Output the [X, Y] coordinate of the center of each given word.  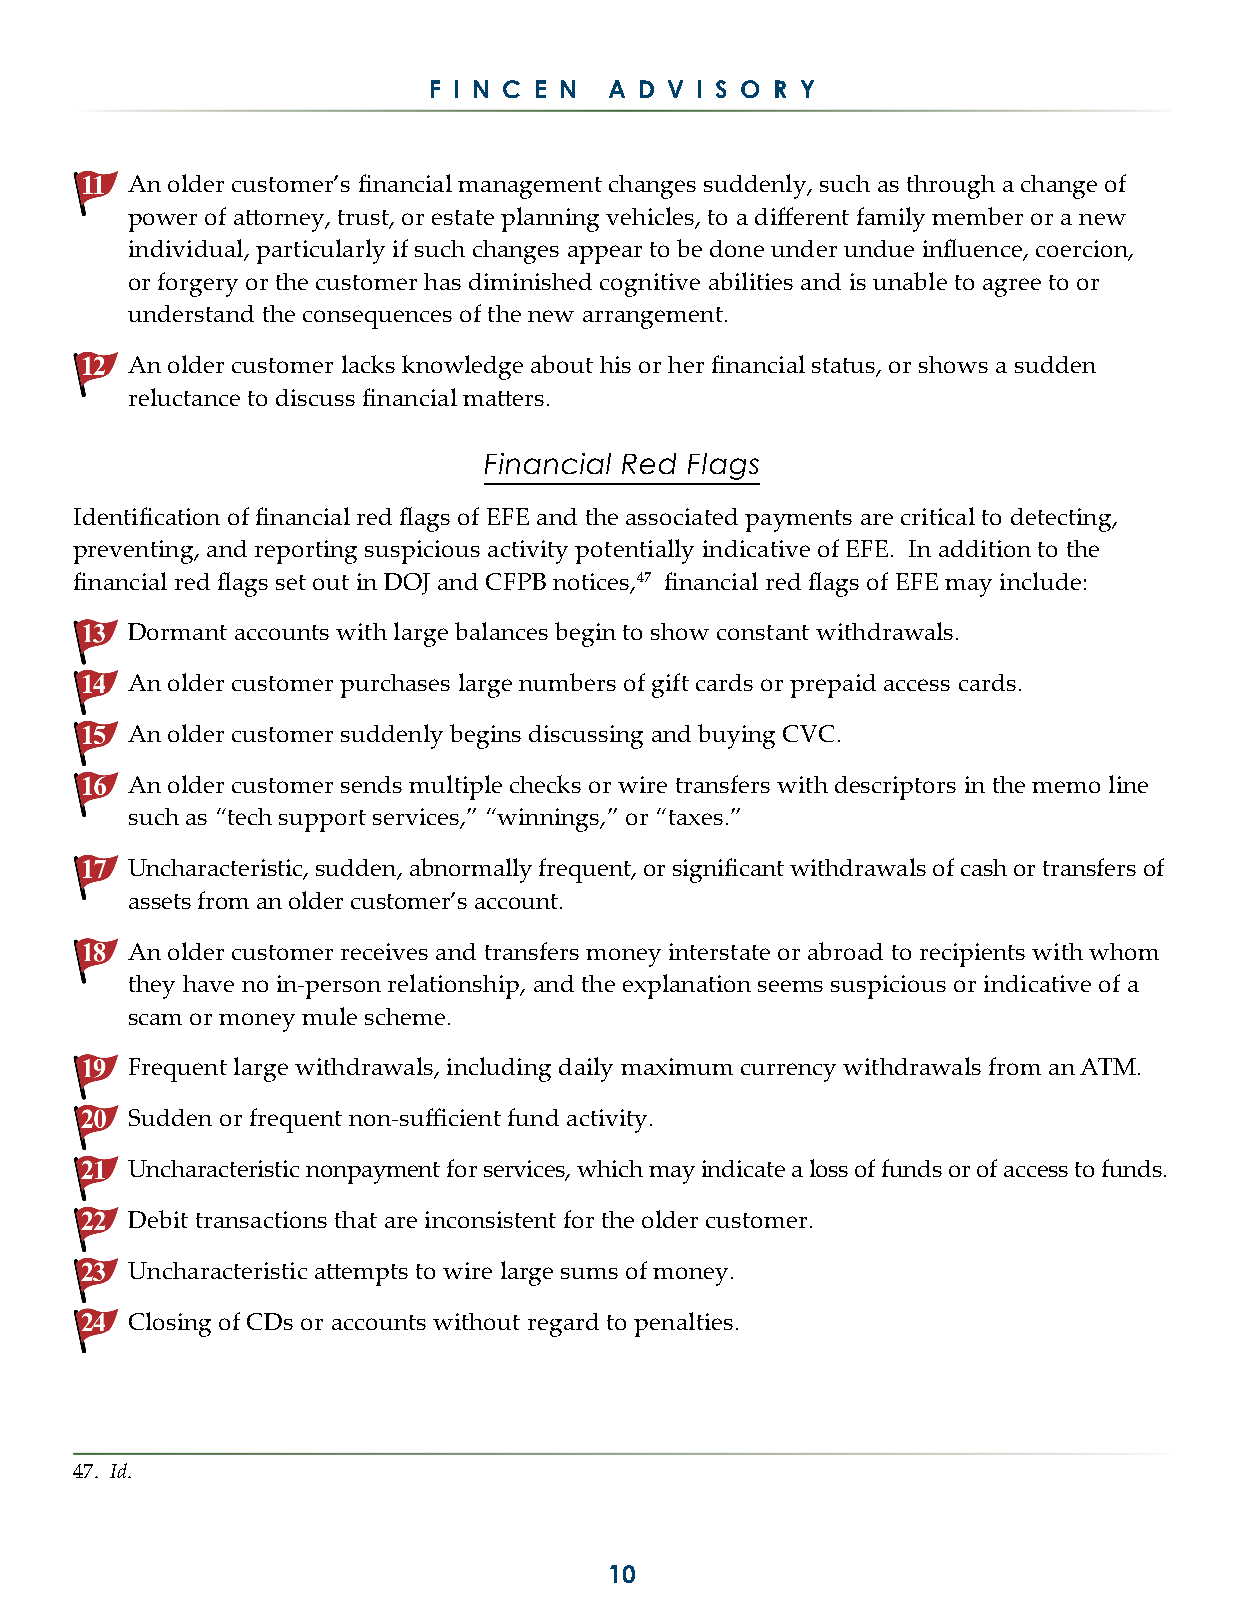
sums [589, 1273]
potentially [634, 551]
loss [829, 1168]
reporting [306, 552]
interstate [719, 951]
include [1040, 581]
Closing [170, 1324]
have [208, 983]
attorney [280, 221]
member [977, 216]
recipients [972, 955]
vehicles [651, 217]
